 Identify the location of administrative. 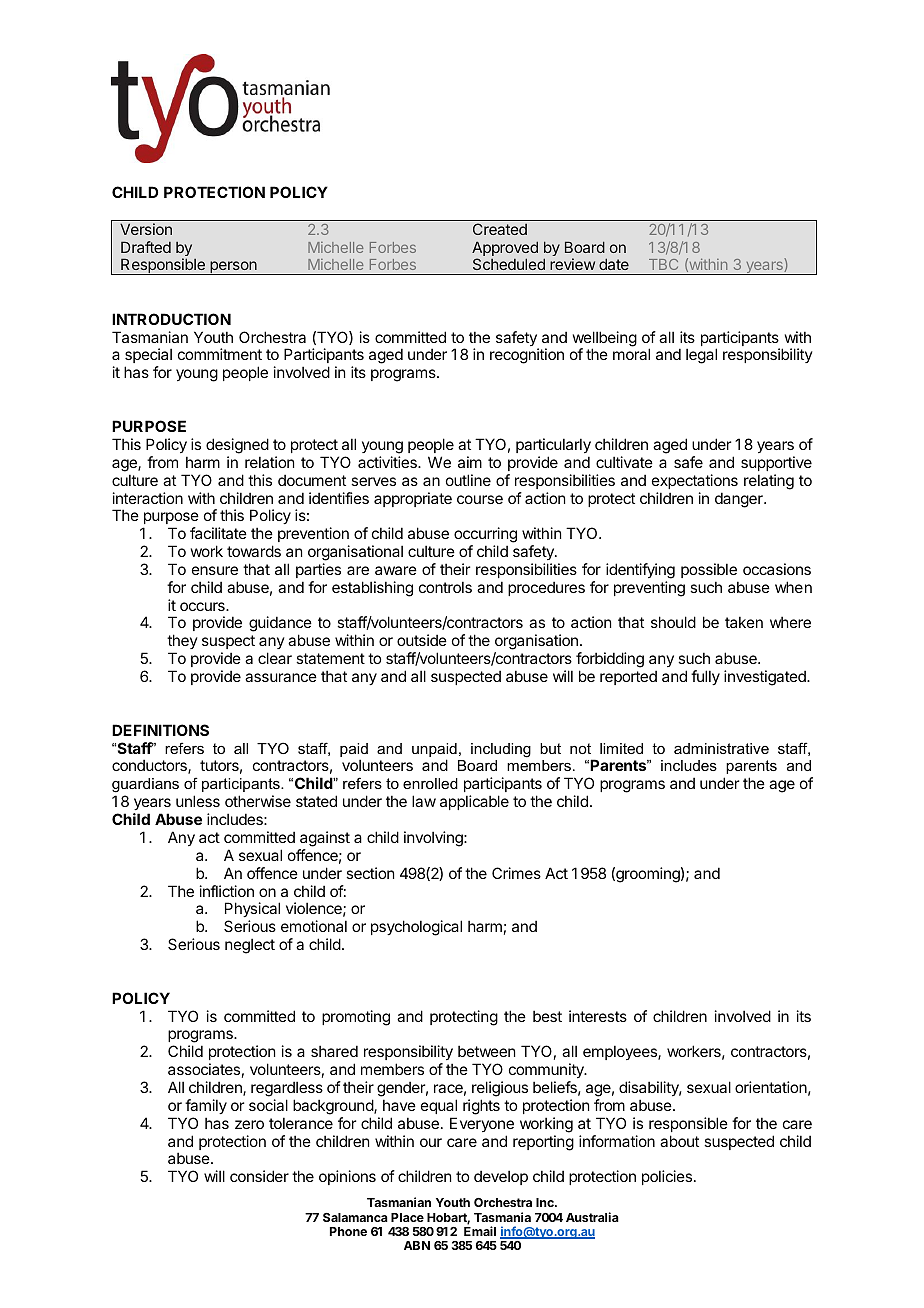
(721, 748).
